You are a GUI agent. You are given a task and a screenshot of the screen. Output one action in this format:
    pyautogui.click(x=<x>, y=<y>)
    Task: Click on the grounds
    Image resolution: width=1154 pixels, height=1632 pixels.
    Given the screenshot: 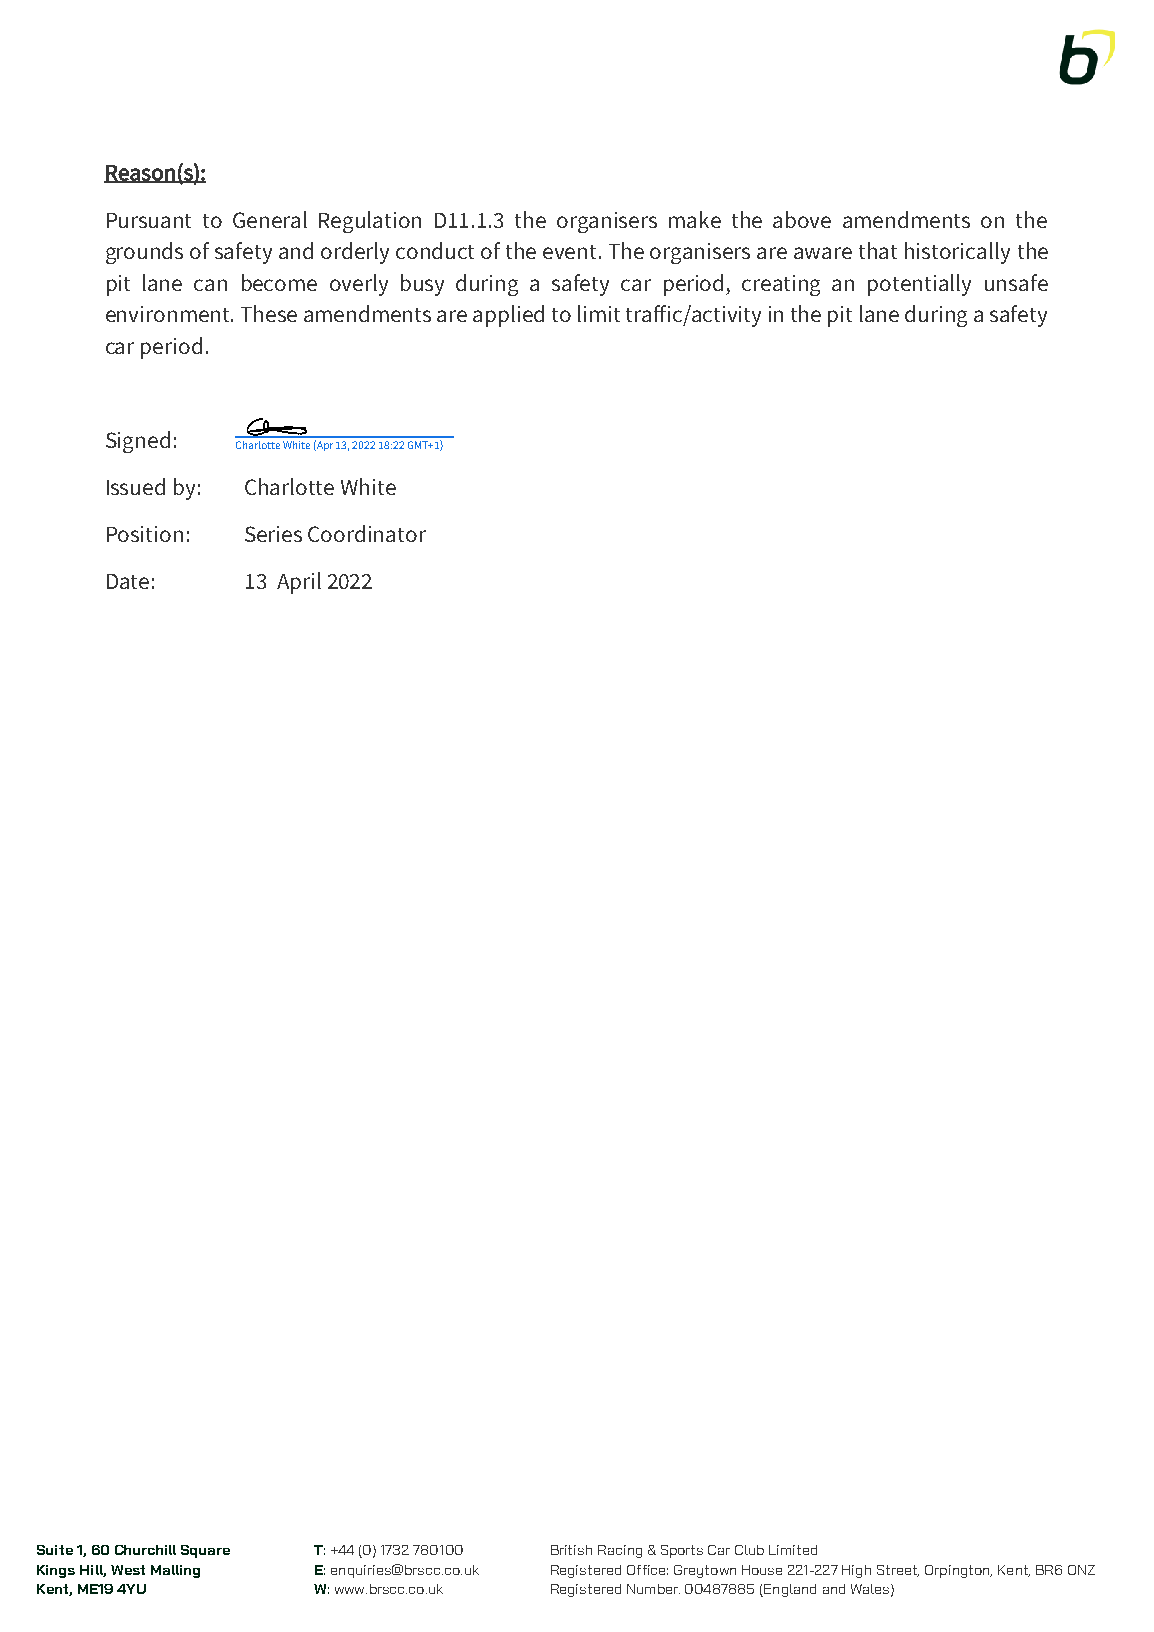 What is the action you would take?
    pyautogui.click(x=144, y=253)
